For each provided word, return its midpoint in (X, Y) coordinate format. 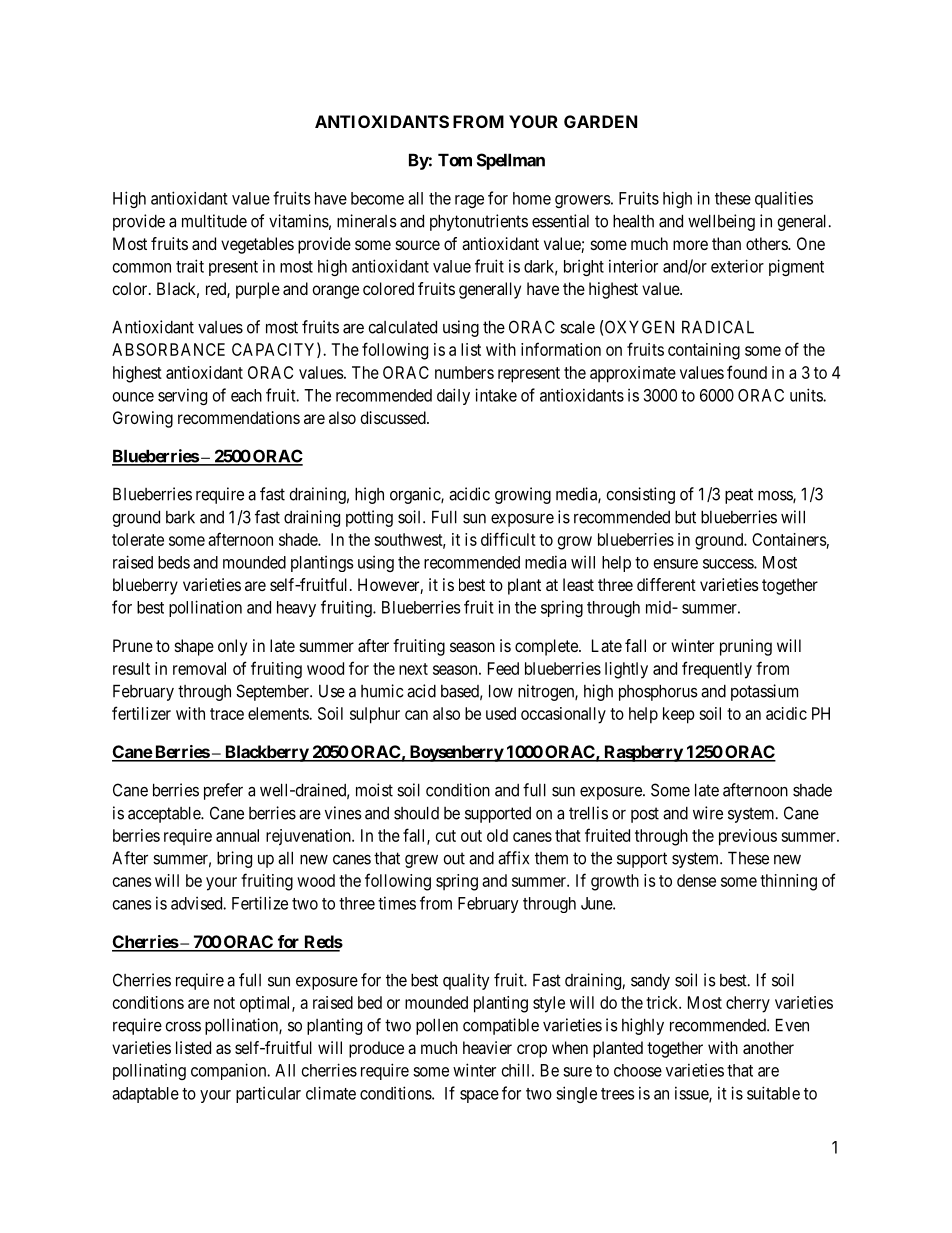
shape (194, 647)
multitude (214, 221)
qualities (784, 199)
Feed (503, 668)
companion (230, 1071)
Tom (455, 160)
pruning (746, 647)
